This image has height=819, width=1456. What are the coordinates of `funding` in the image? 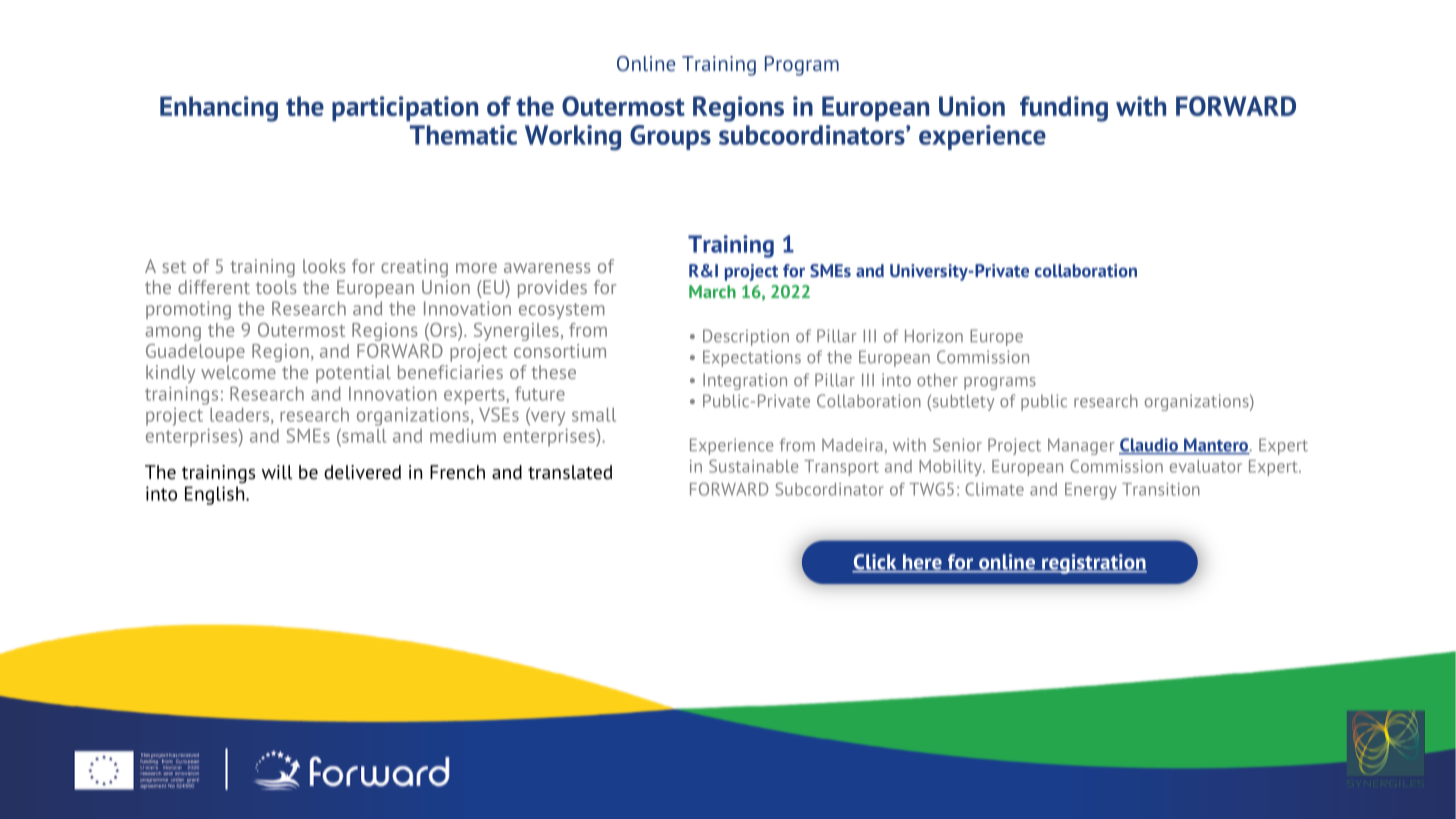 It's located at (1064, 109).
